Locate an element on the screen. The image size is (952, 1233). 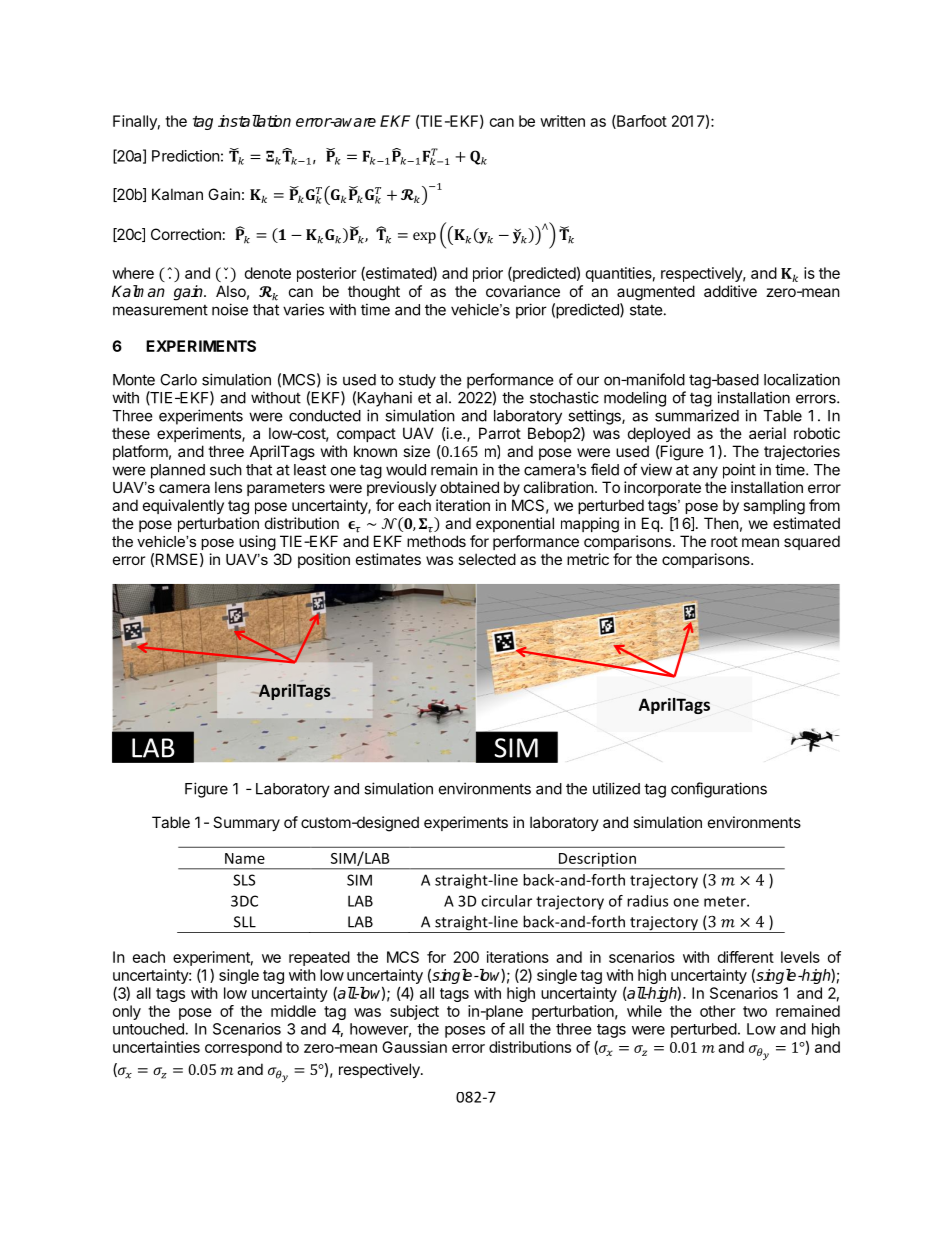
utilized is located at coordinates (616, 788).
